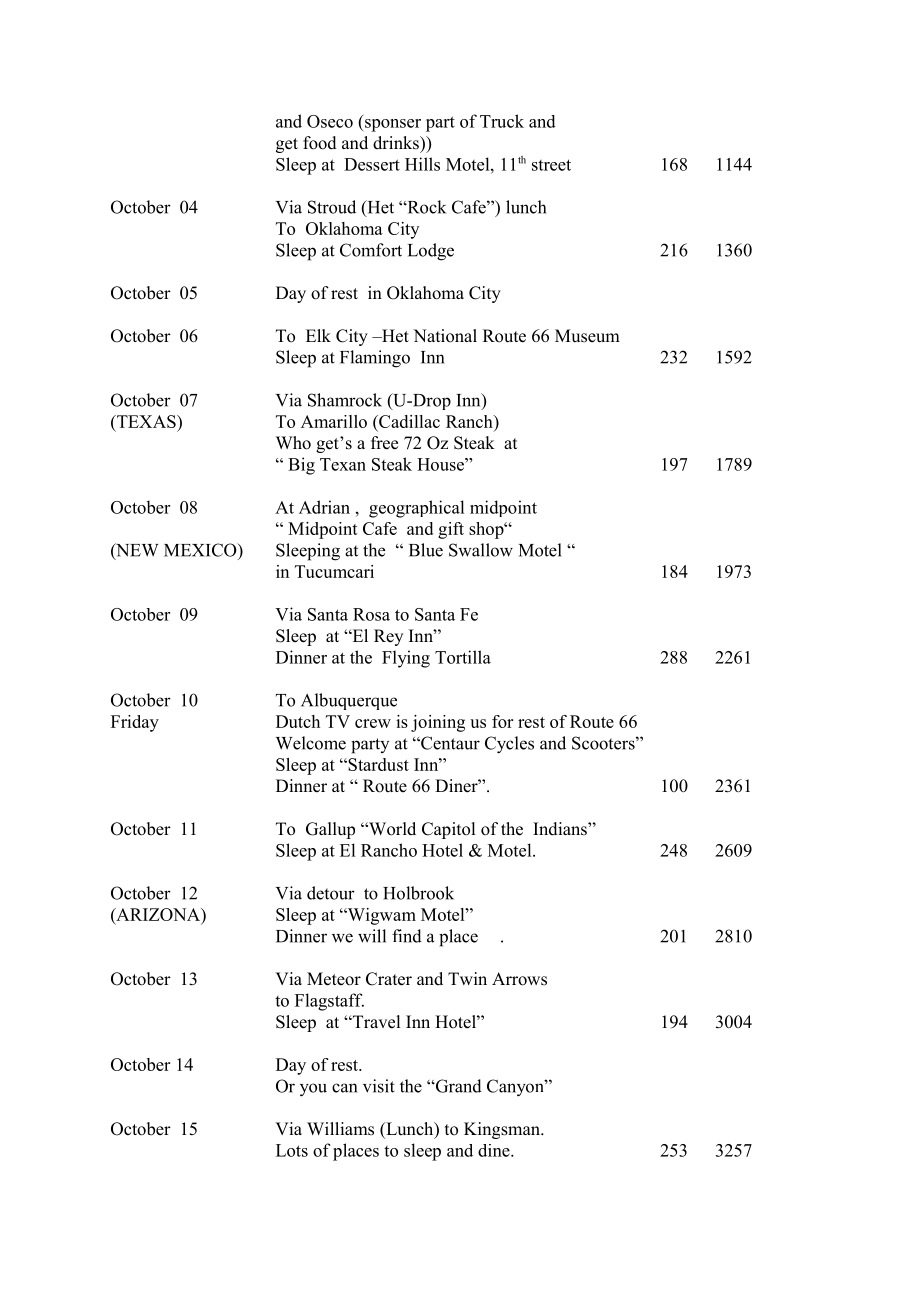  Describe the element at coordinates (330, 830) in the screenshot. I see `Gallup` at that location.
